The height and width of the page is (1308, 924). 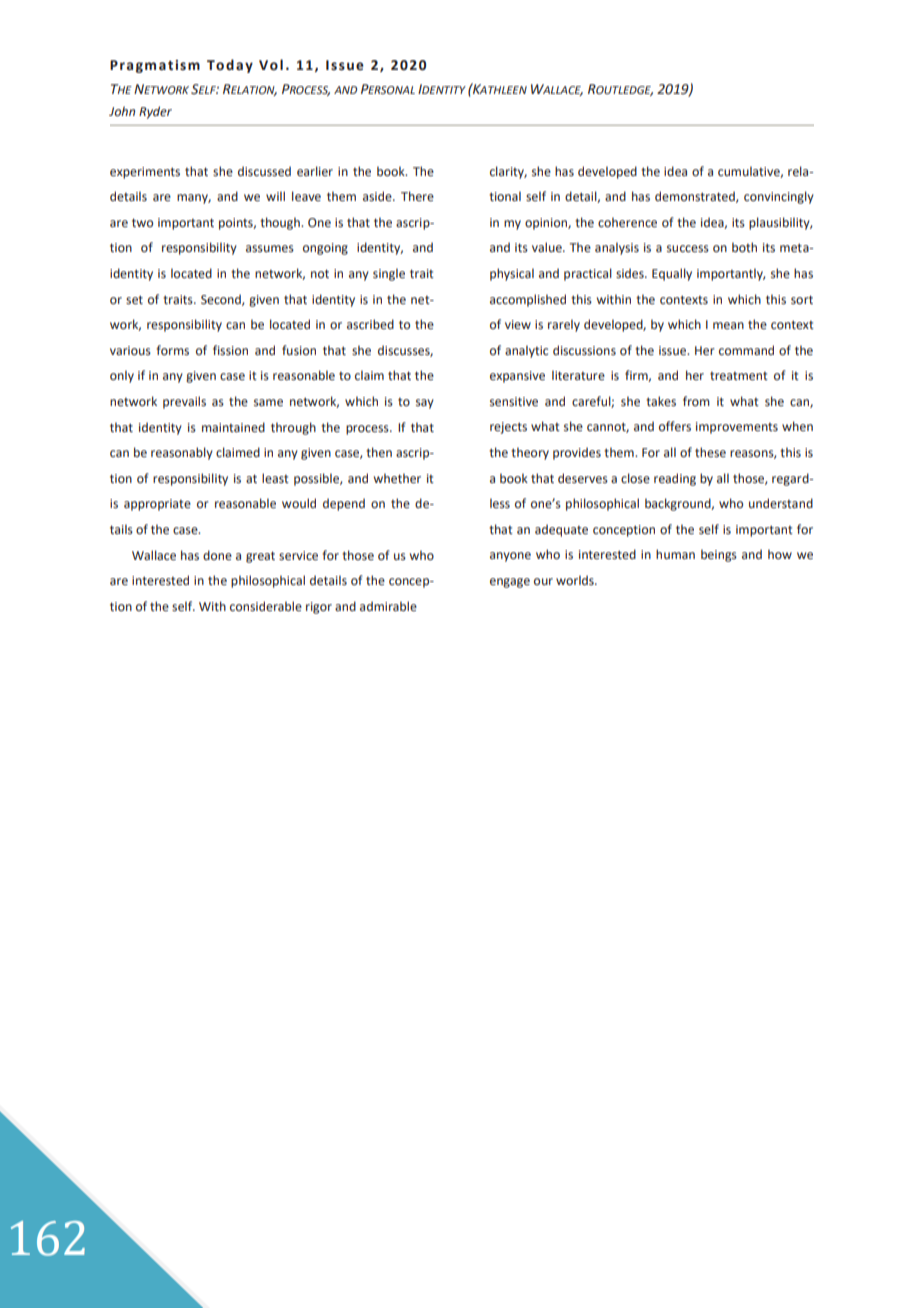 I want to click on analytic, so click(x=526, y=351).
